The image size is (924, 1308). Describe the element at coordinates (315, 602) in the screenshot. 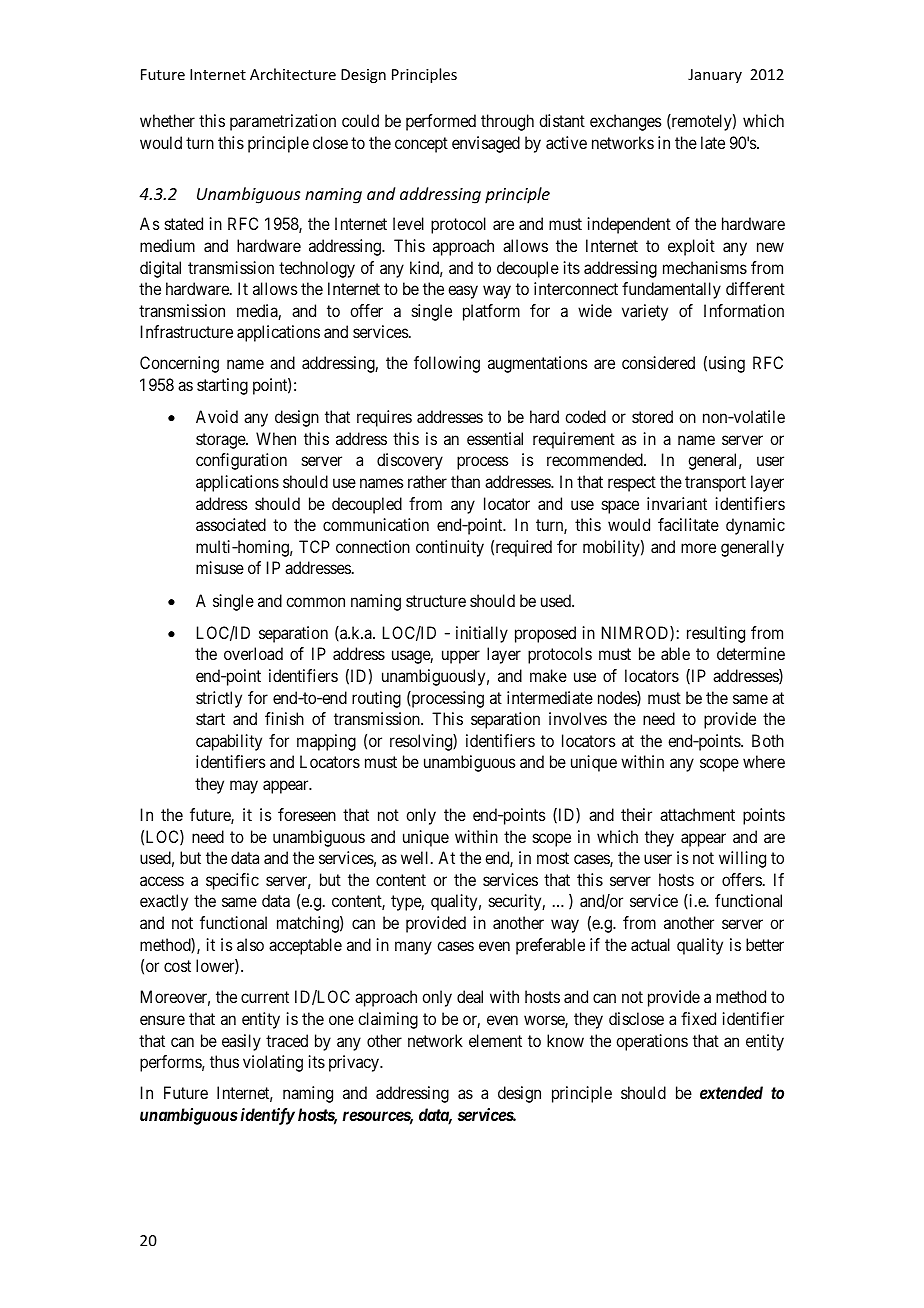

I see `common` at that location.
